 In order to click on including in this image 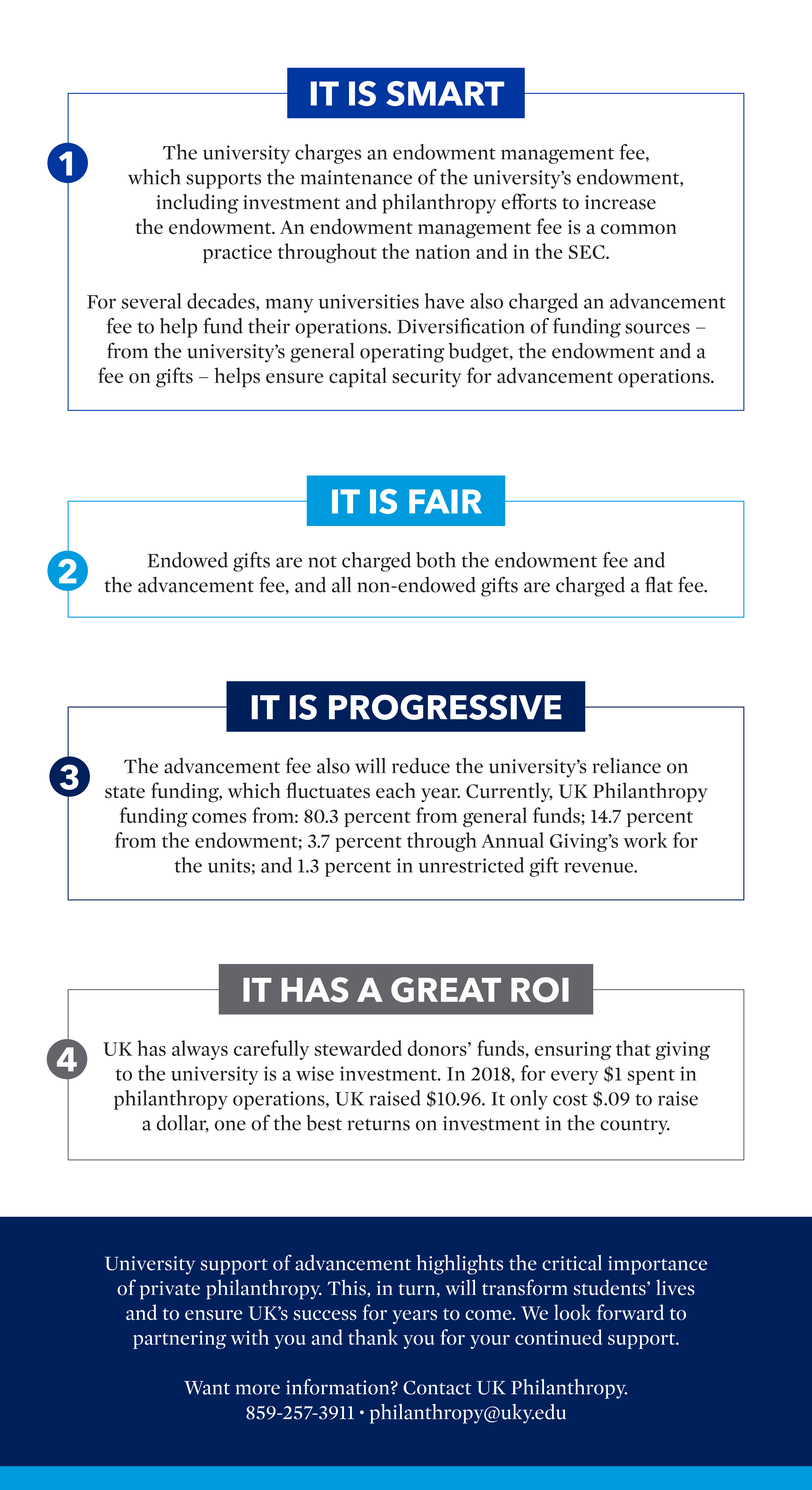, I will do `click(197, 203)`.
